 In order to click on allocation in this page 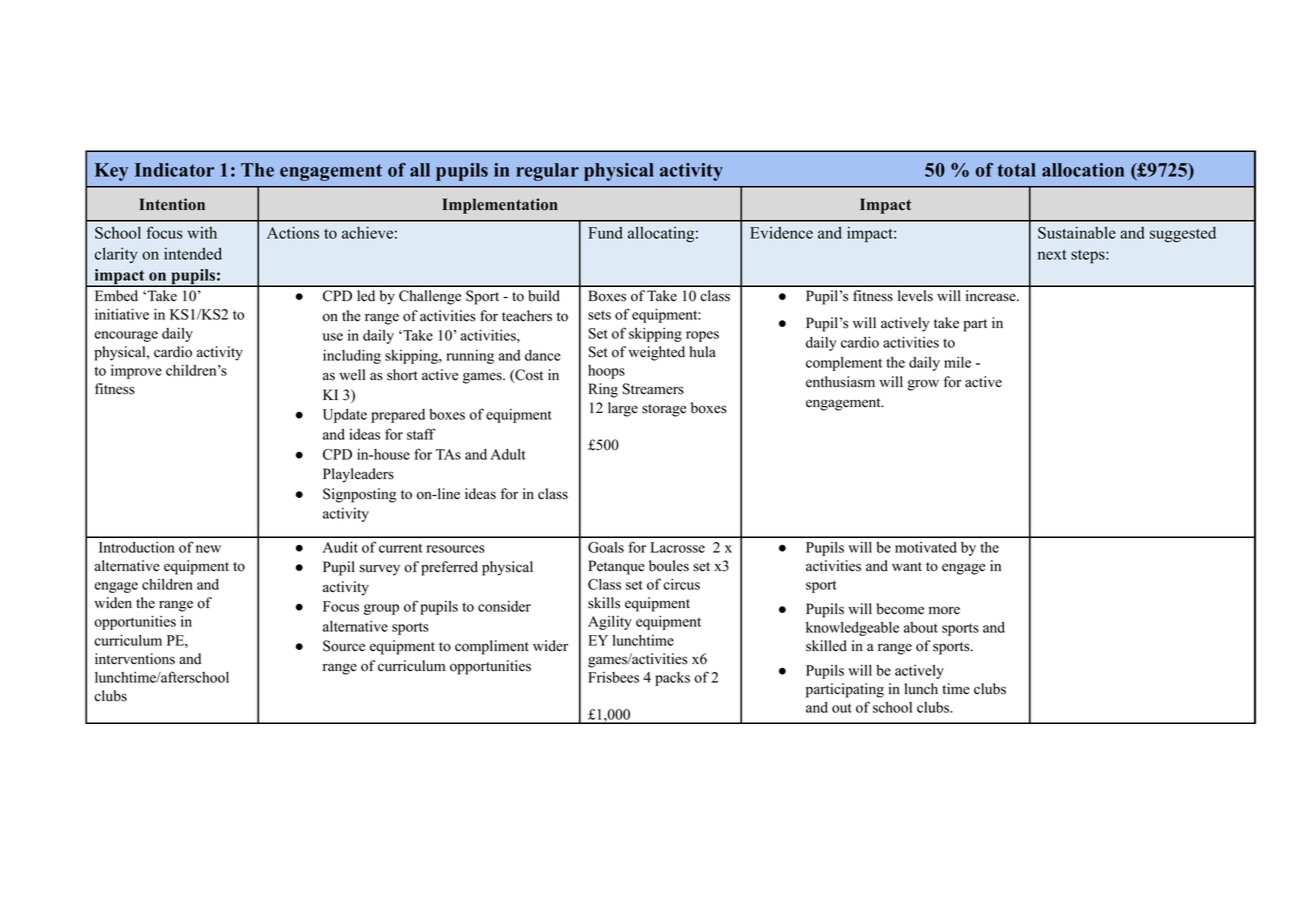, I will do `click(1083, 170)`.
